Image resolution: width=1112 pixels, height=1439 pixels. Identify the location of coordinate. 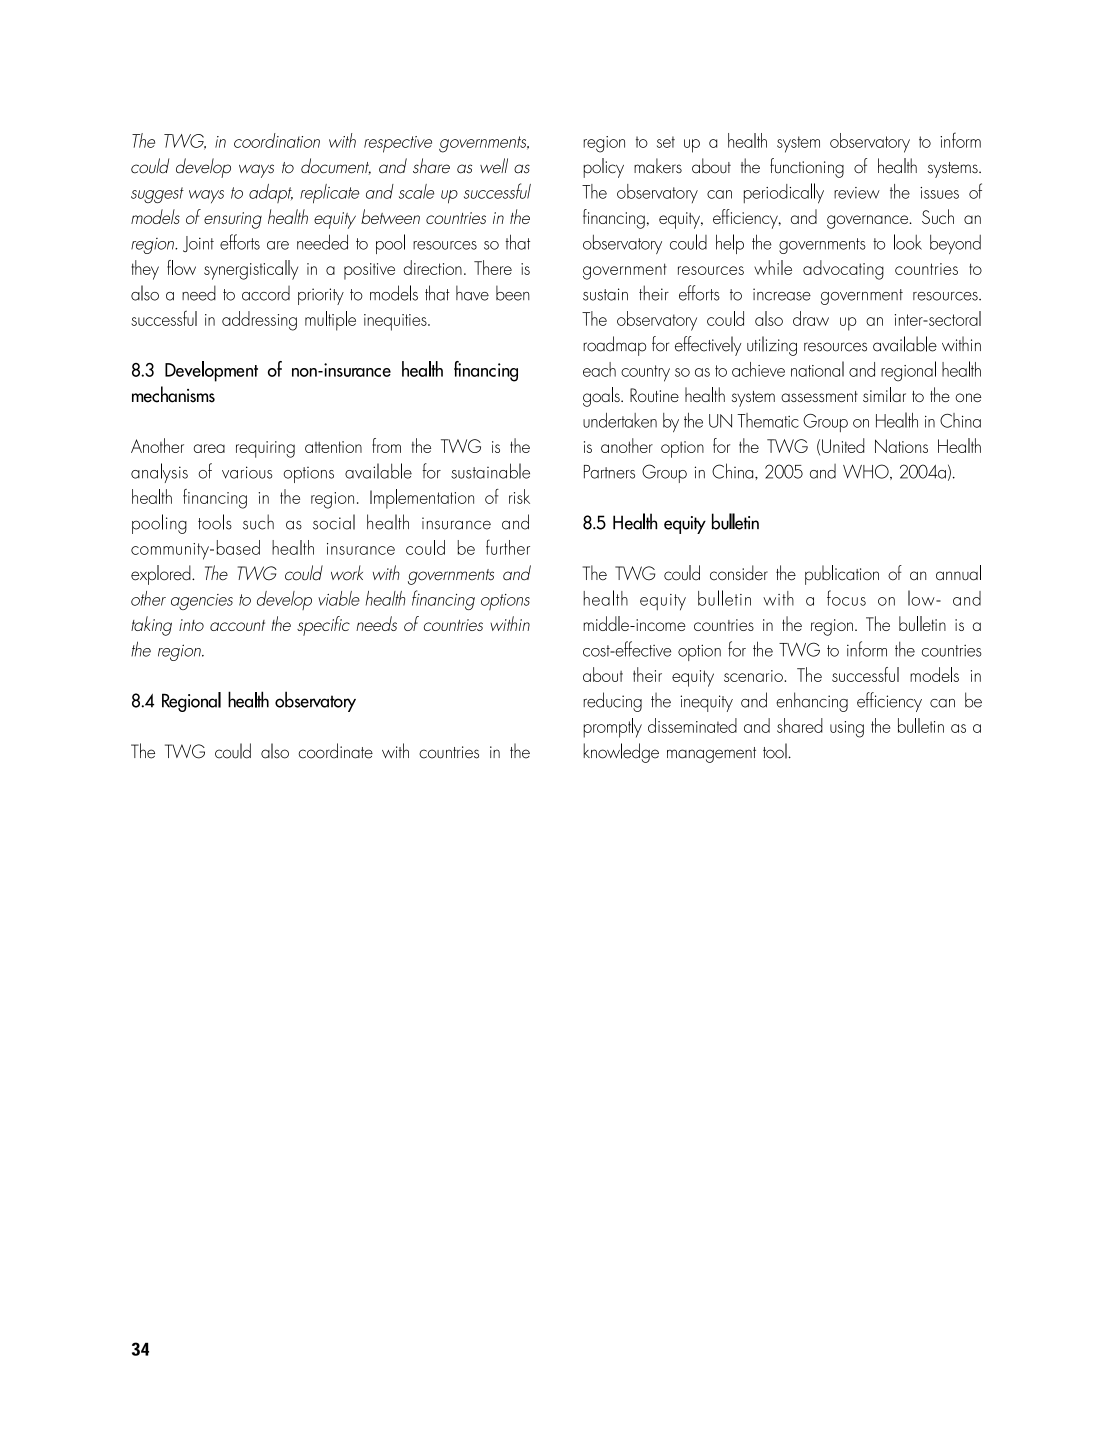
(335, 751).
